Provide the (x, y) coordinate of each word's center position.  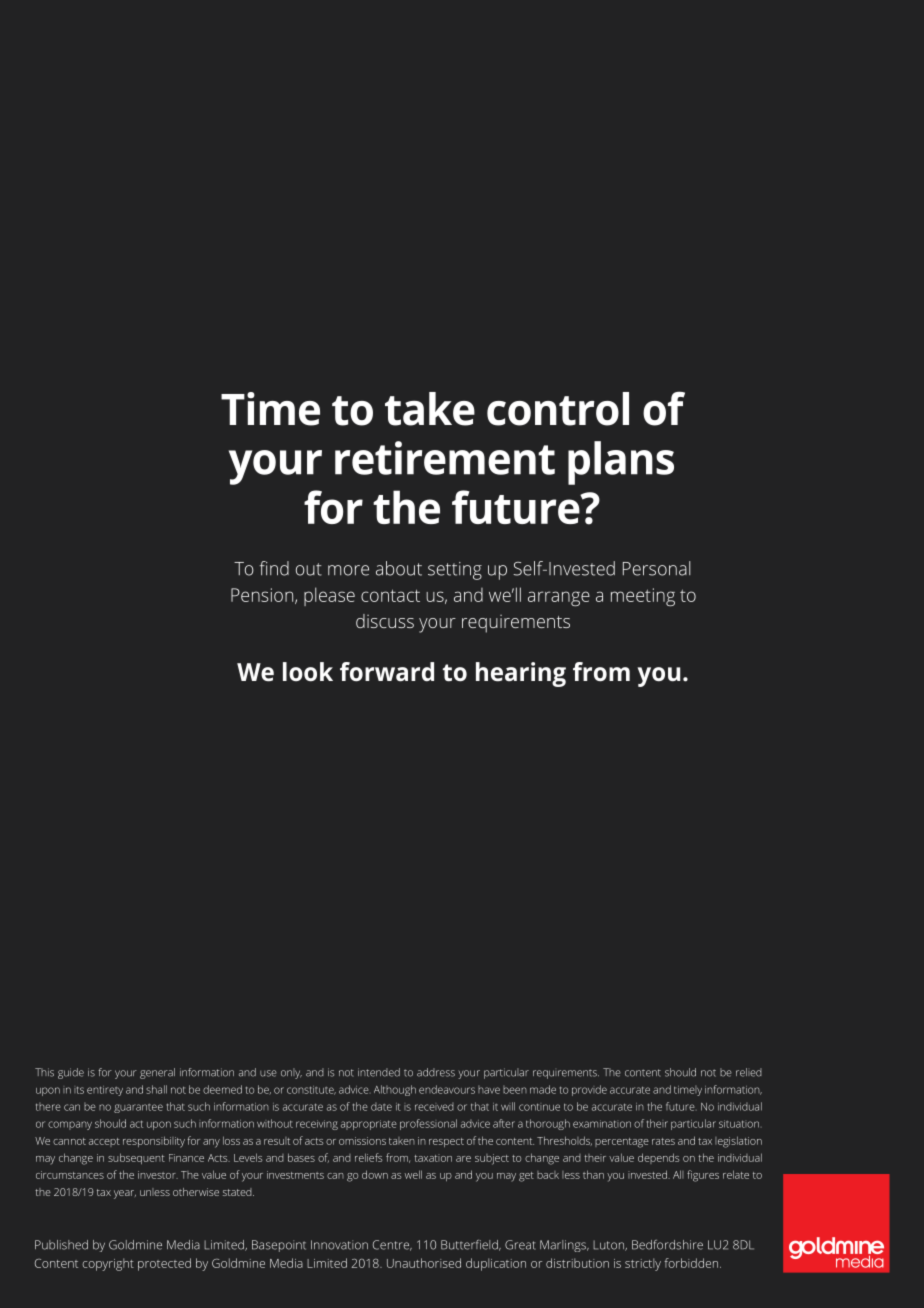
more (348, 570)
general (157, 1073)
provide (589, 1090)
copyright (108, 1264)
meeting (643, 597)
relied (749, 1072)
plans (621, 463)
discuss (385, 621)
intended (379, 1072)
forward (387, 672)
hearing (521, 674)
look (308, 672)
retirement (445, 458)
